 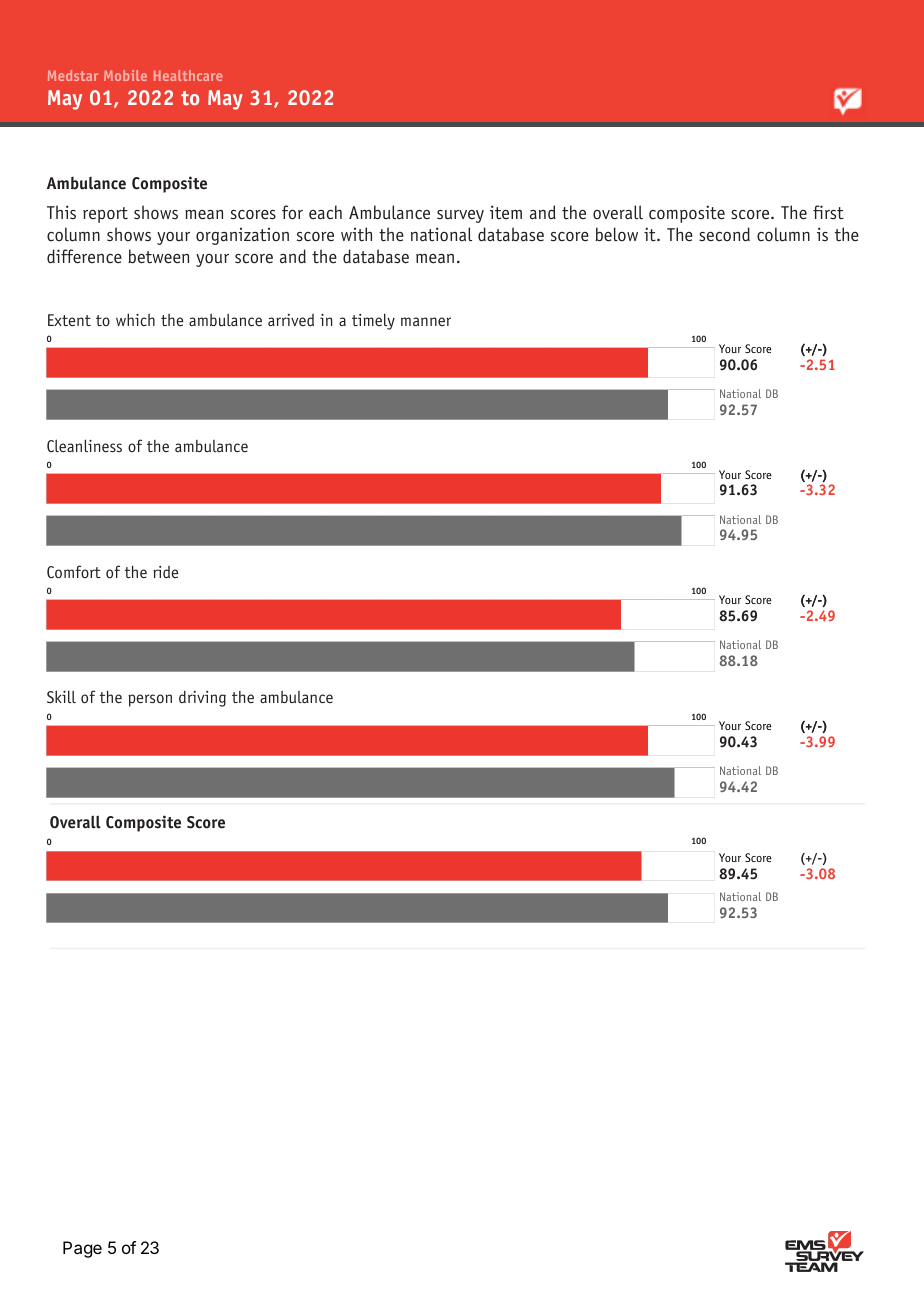 What do you see at coordinates (724, 234) in the image?
I see `second` at bounding box center [724, 234].
